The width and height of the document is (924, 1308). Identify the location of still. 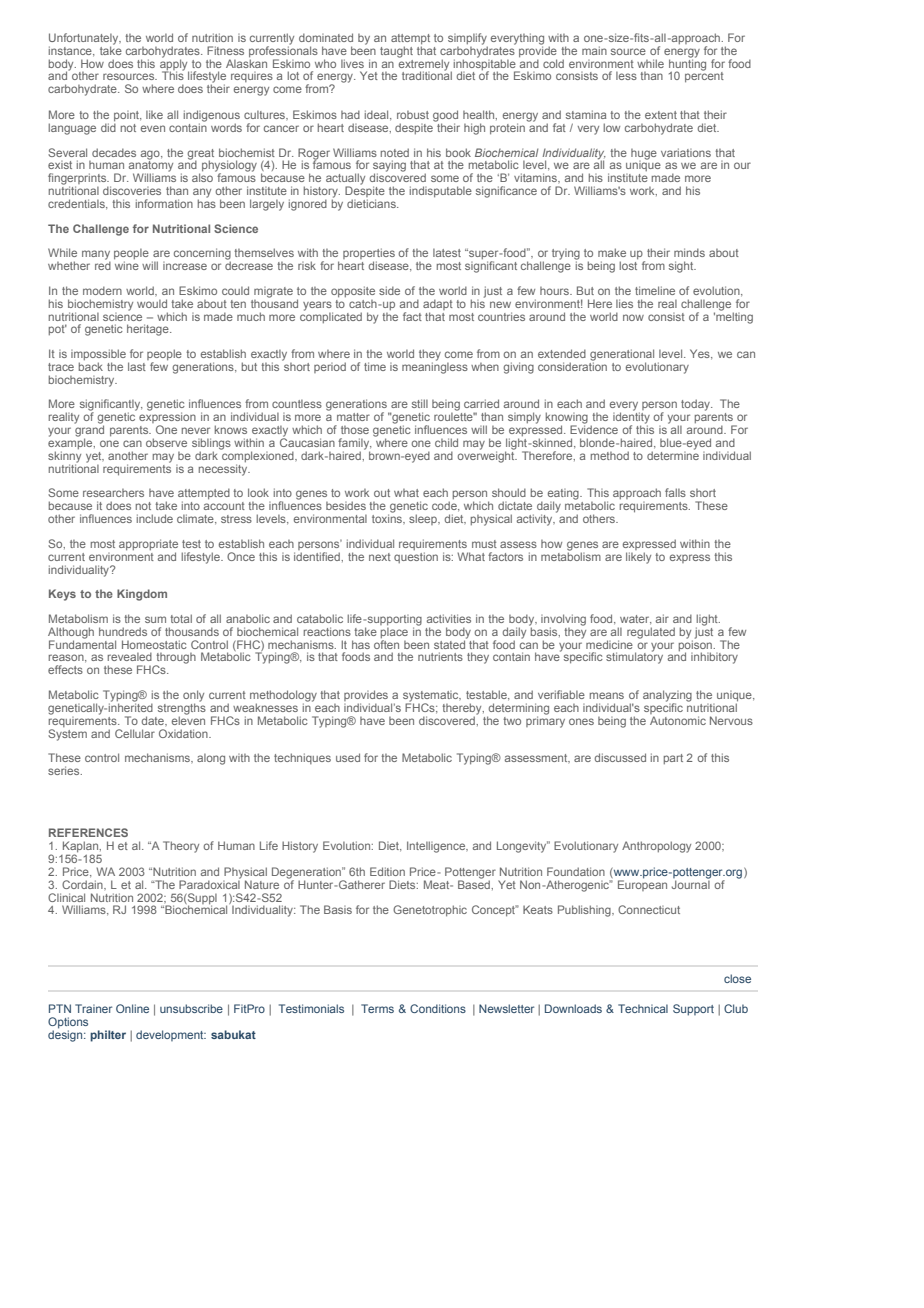
(420, 403).
